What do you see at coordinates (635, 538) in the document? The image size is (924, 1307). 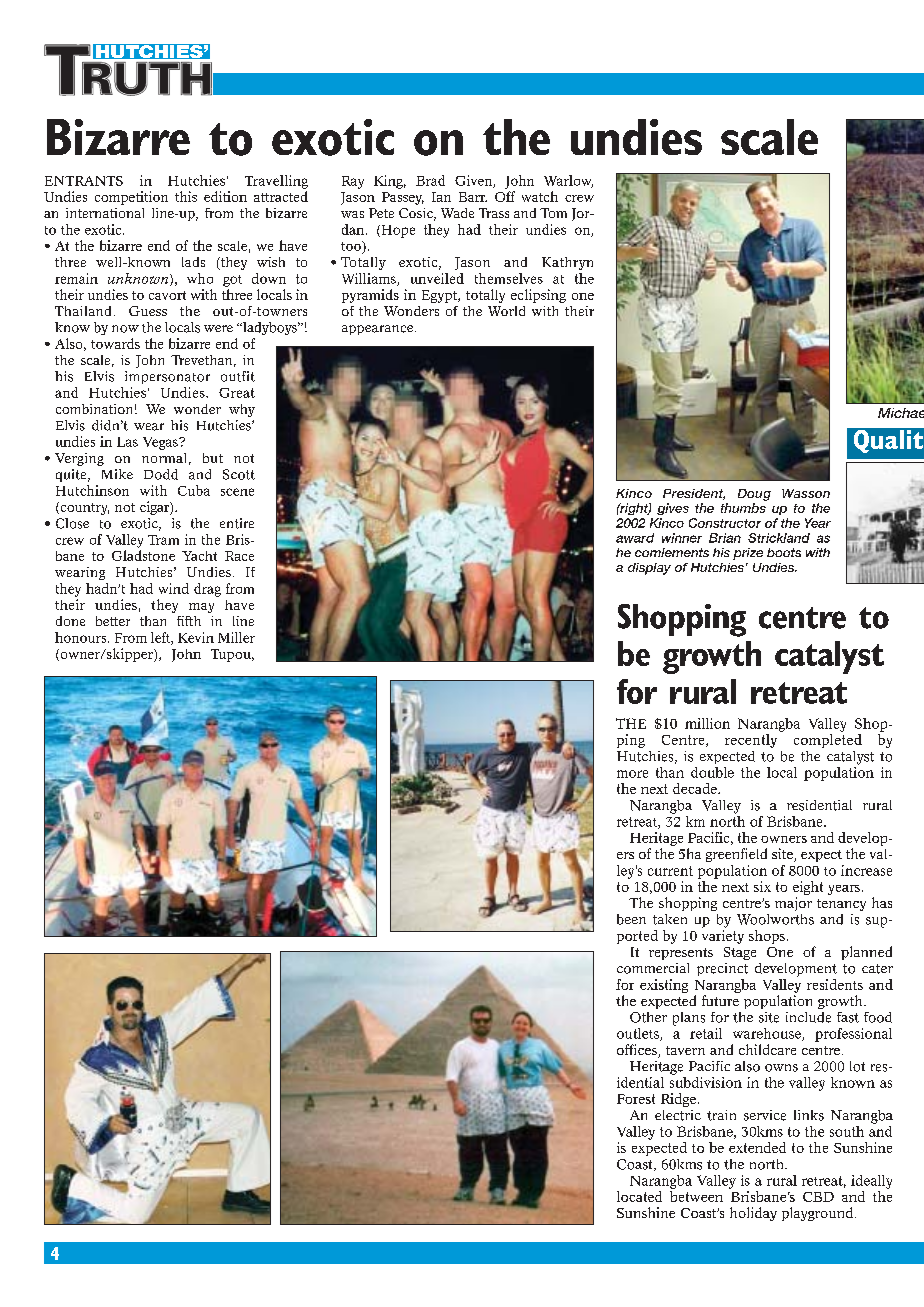 I see `award` at bounding box center [635, 538].
